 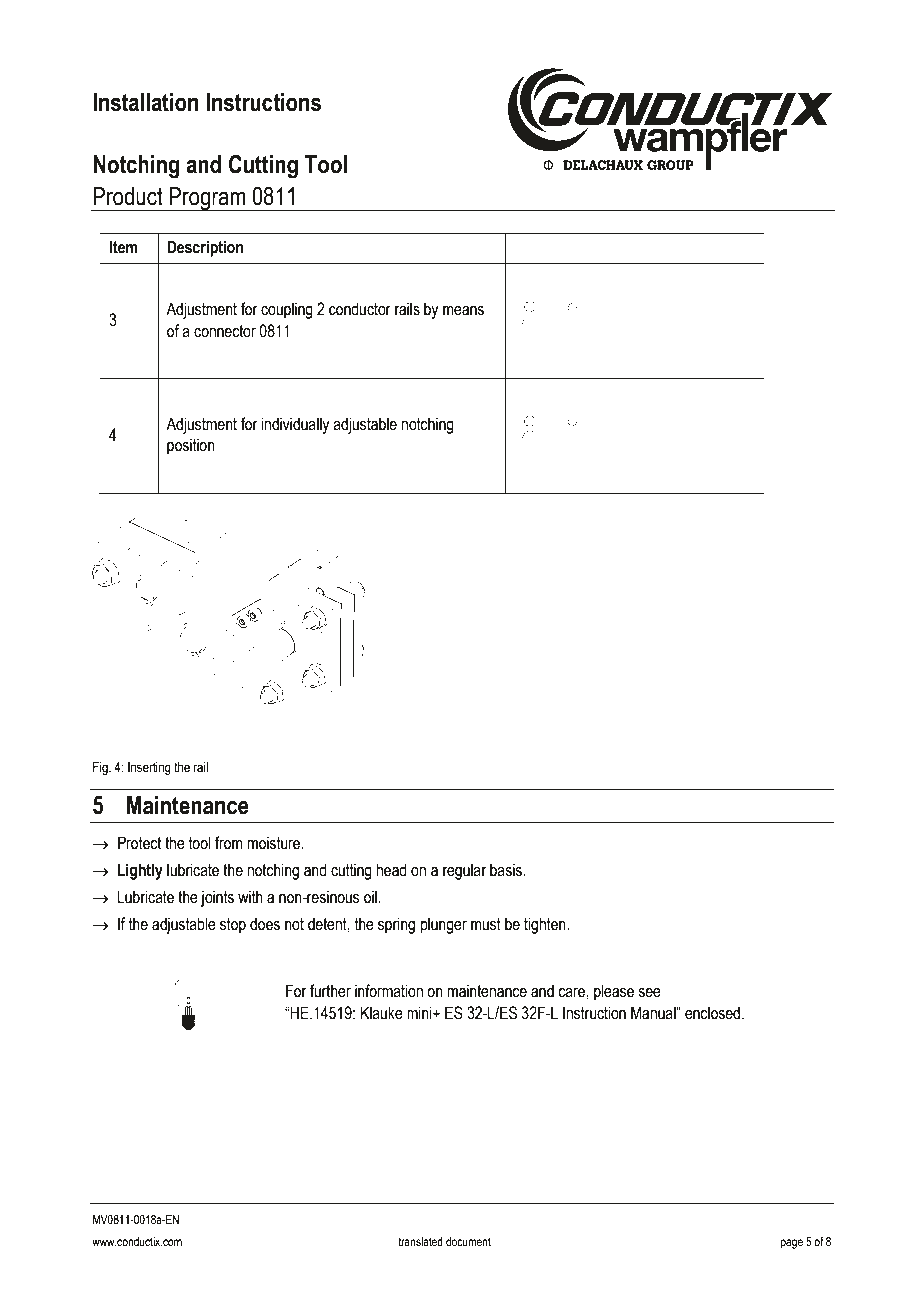 I want to click on position, so click(x=191, y=446).
